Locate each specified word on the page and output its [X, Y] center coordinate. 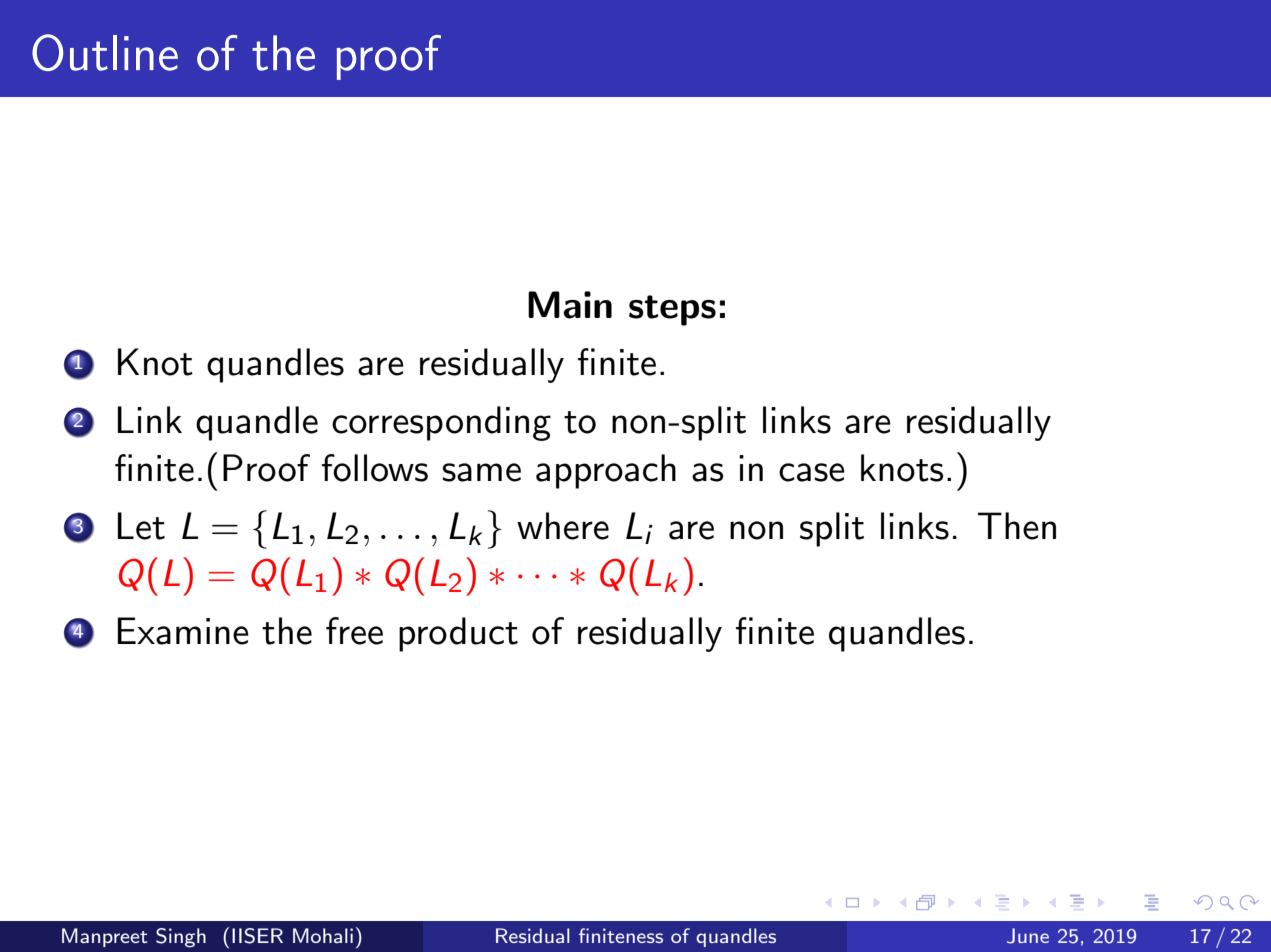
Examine [183, 631]
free [354, 631]
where [563, 526]
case [812, 472]
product [458, 634]
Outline [105, 52]
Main [570, 305]
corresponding [441, 423]
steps [672, 310]
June [1028, 936]
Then [1017, 526]
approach [606, 471]
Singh [181, 938]
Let [141, 526]
